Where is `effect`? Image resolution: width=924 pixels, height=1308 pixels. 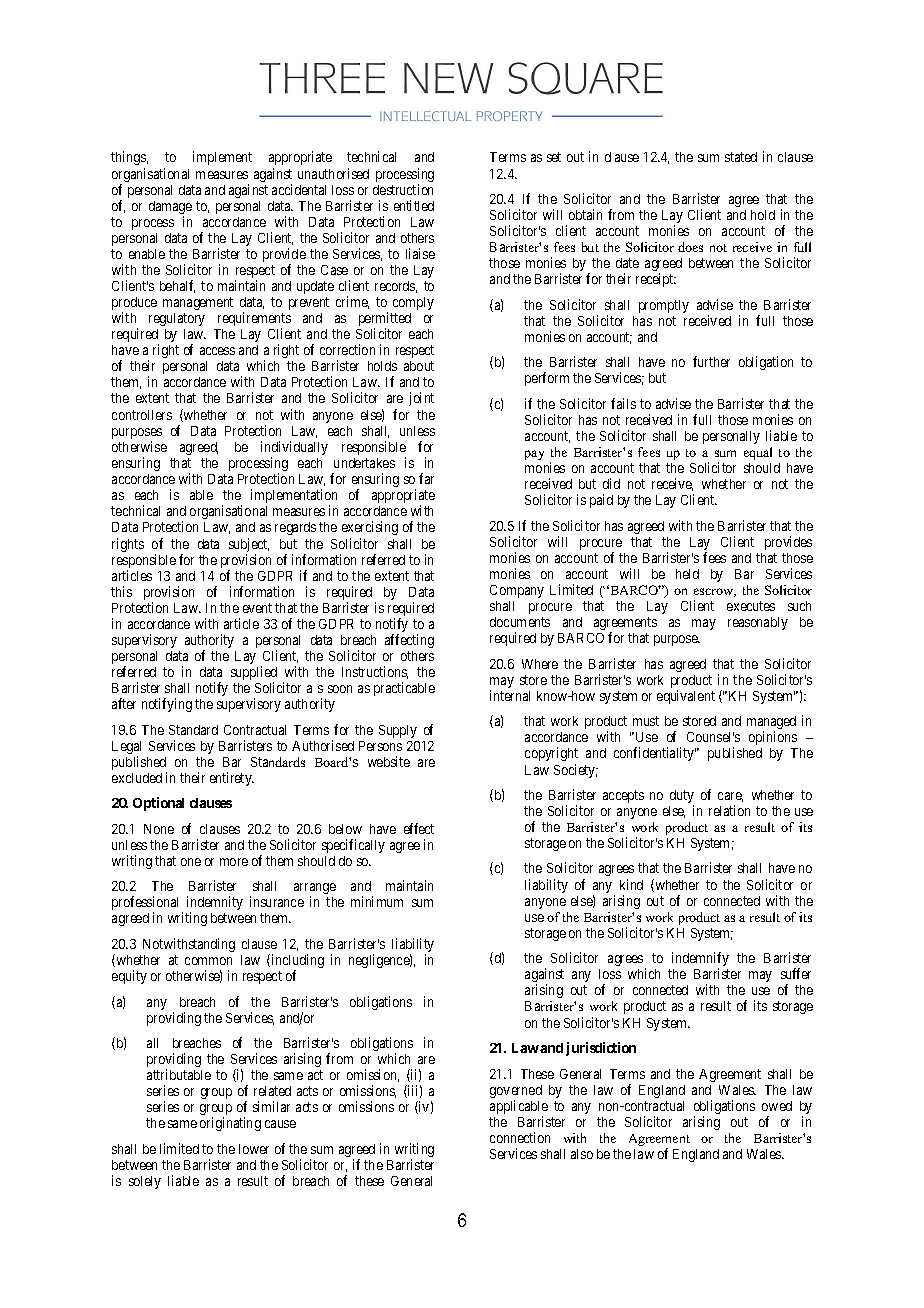
effect is located at coordinates (419, 828).
